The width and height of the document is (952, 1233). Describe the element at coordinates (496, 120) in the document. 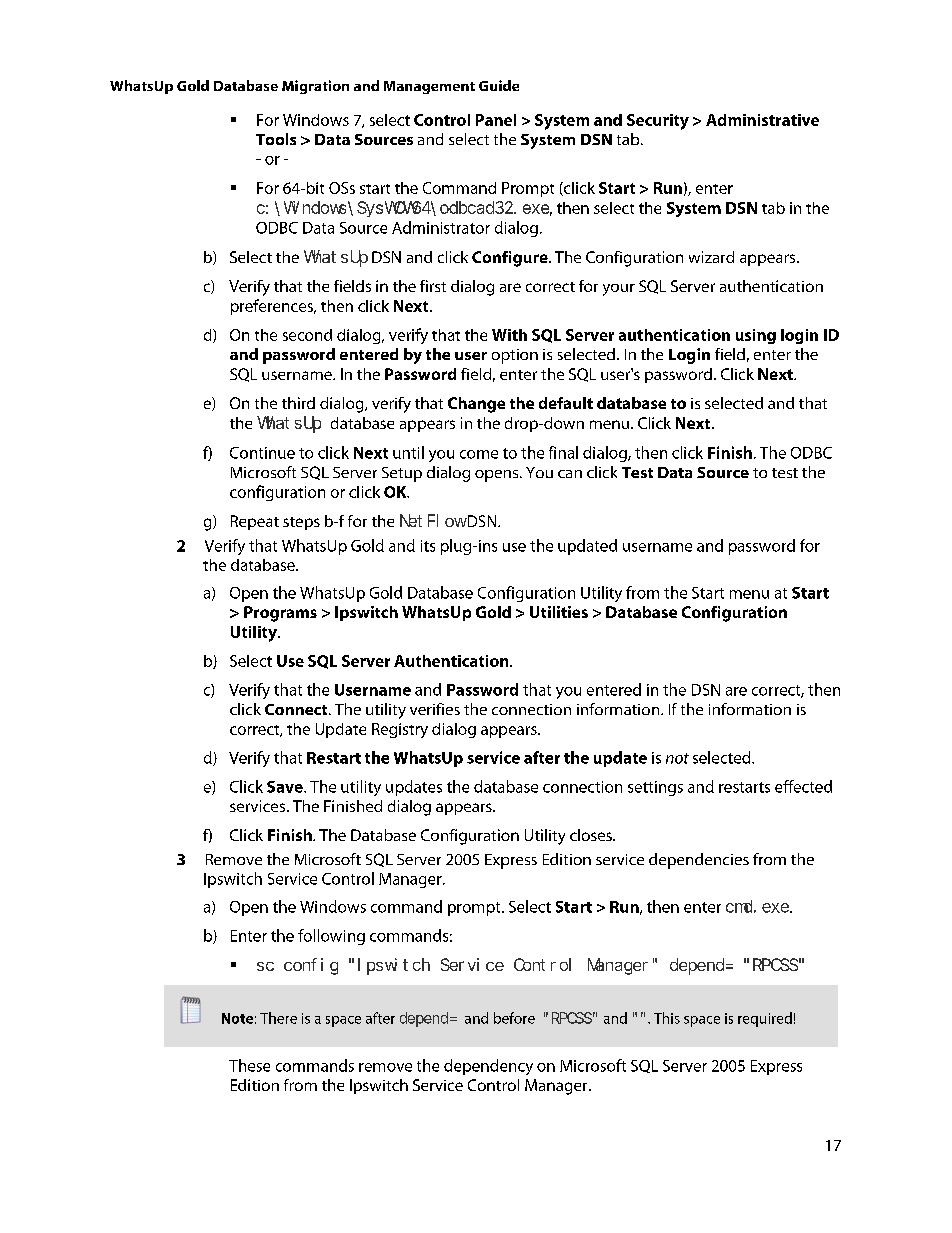

I see `Panel` at that location.
